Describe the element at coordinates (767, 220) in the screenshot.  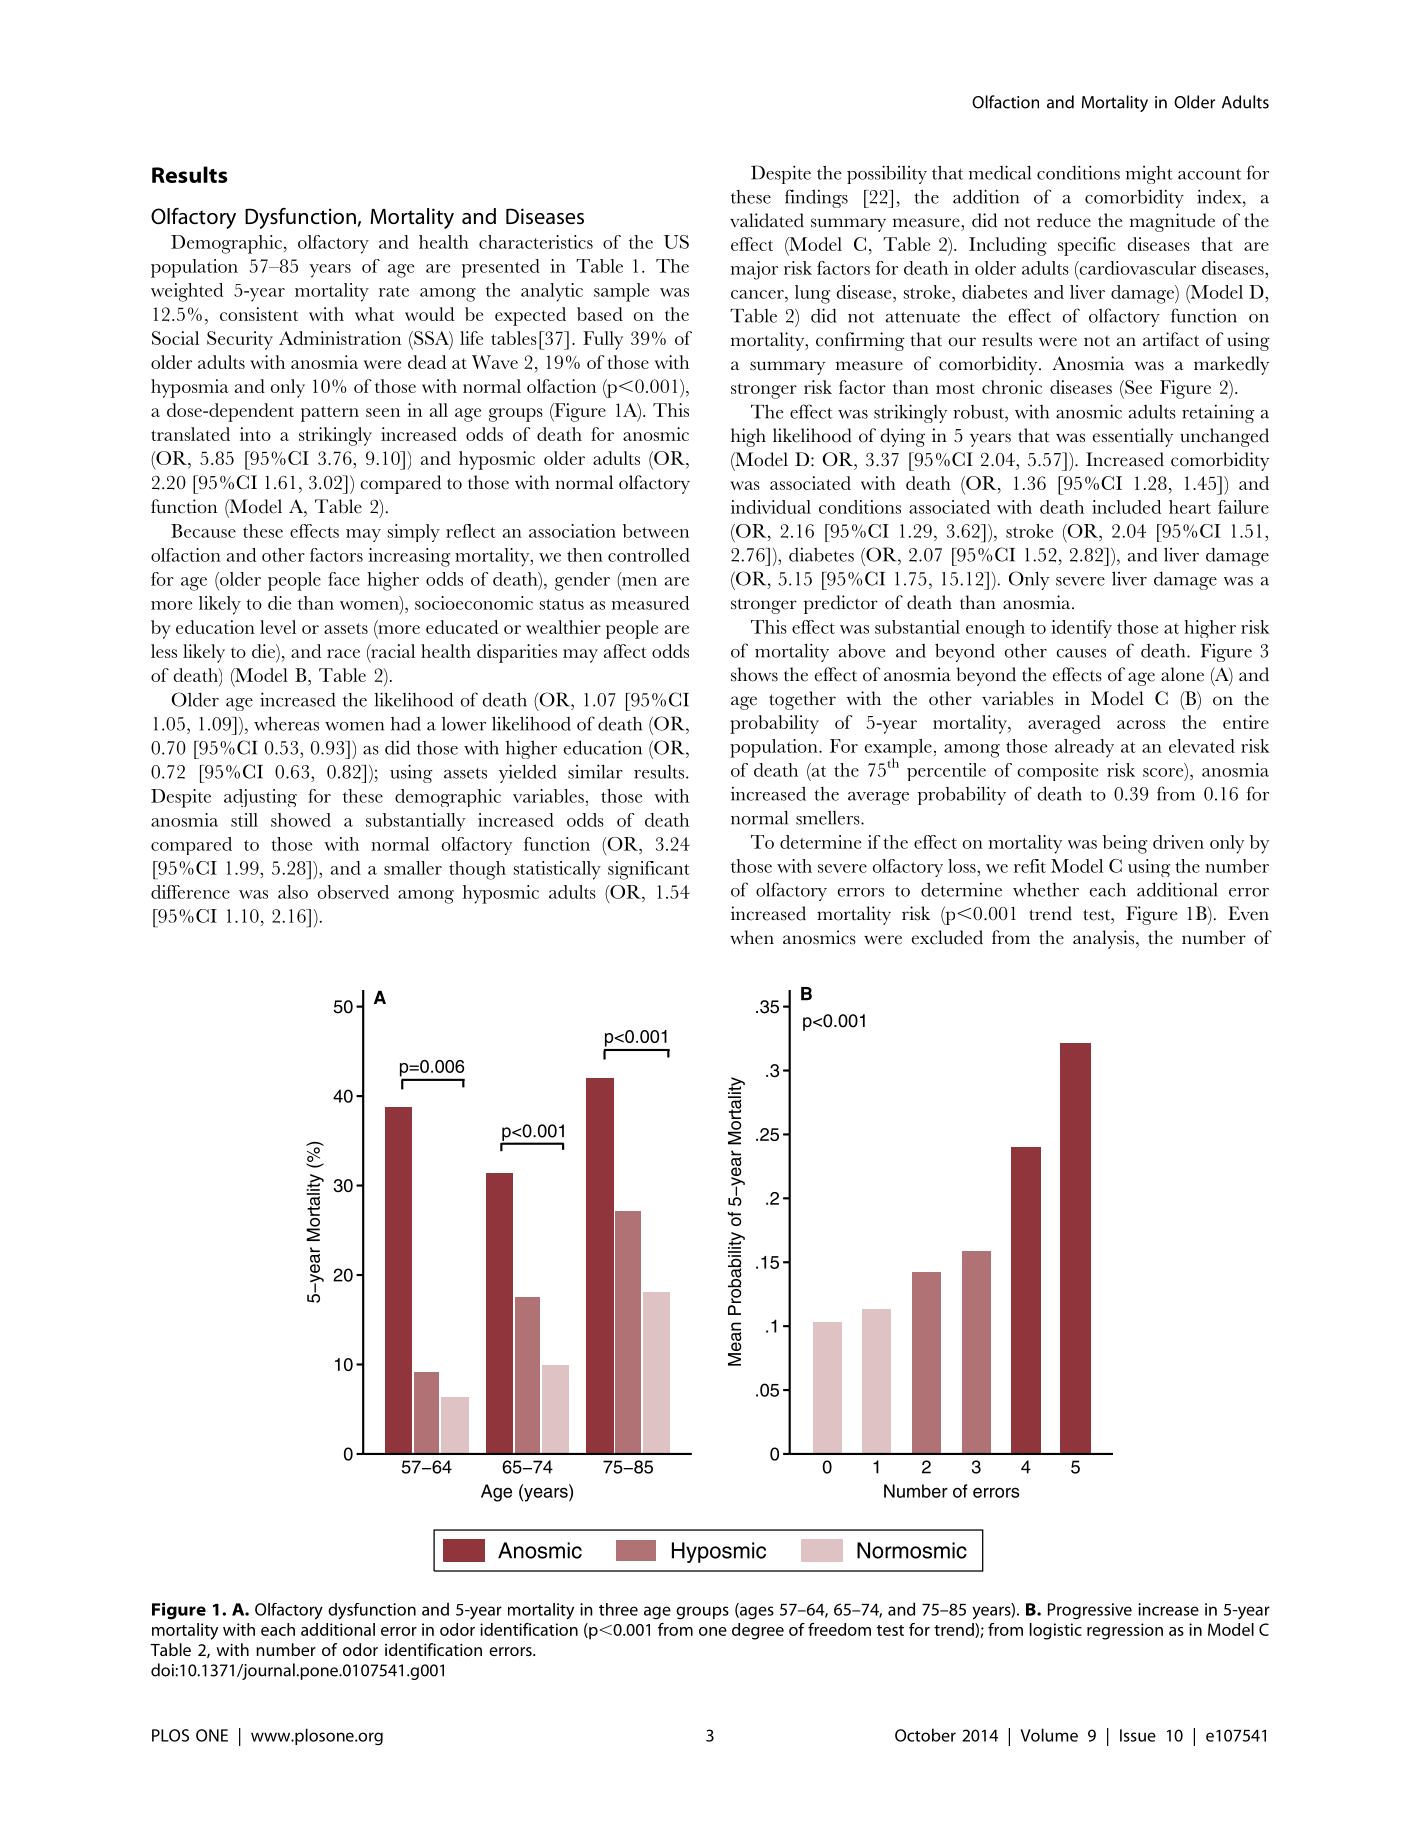
I see `validated` at that location.
